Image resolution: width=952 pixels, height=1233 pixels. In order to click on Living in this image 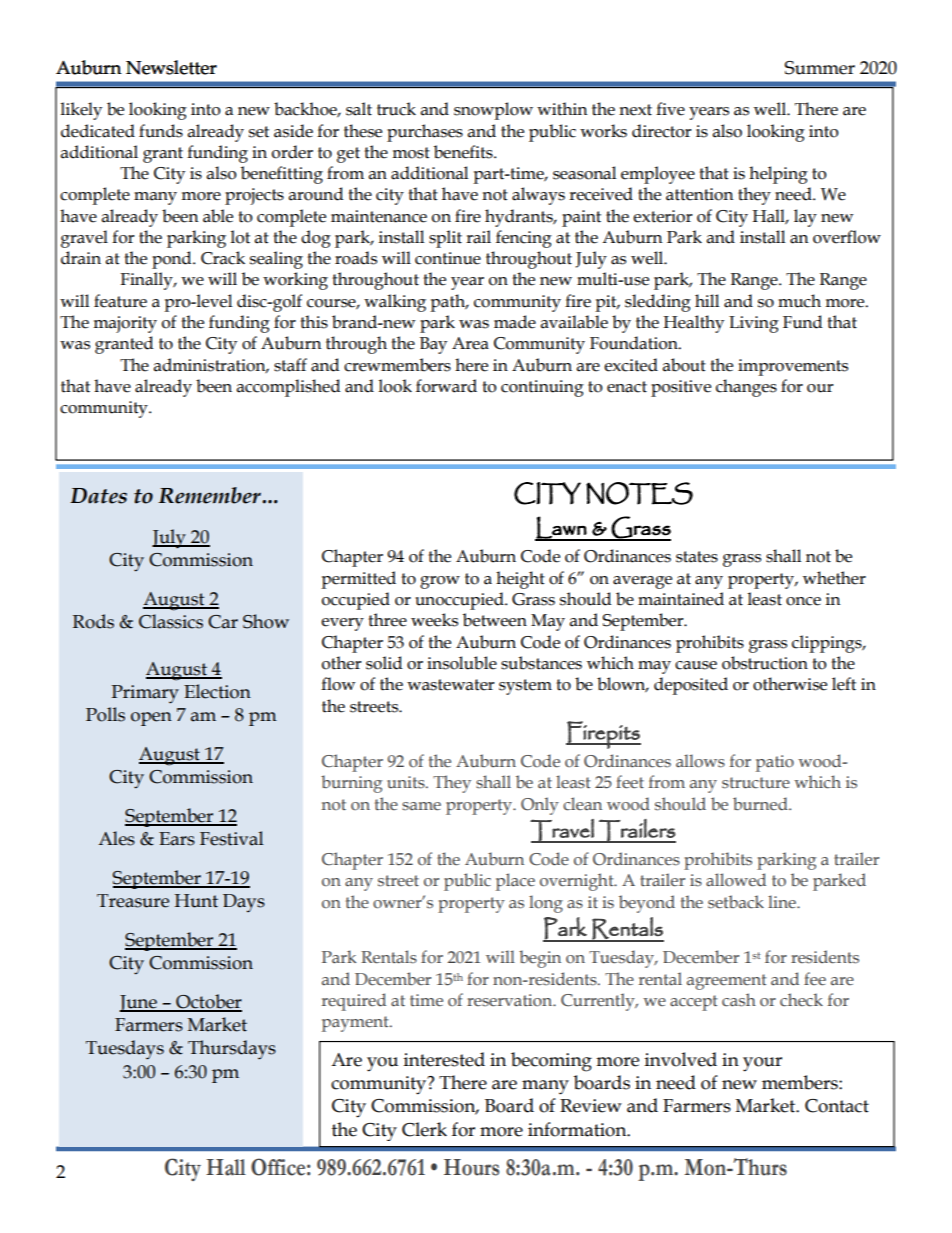, I will do `click(754, 324)`.
